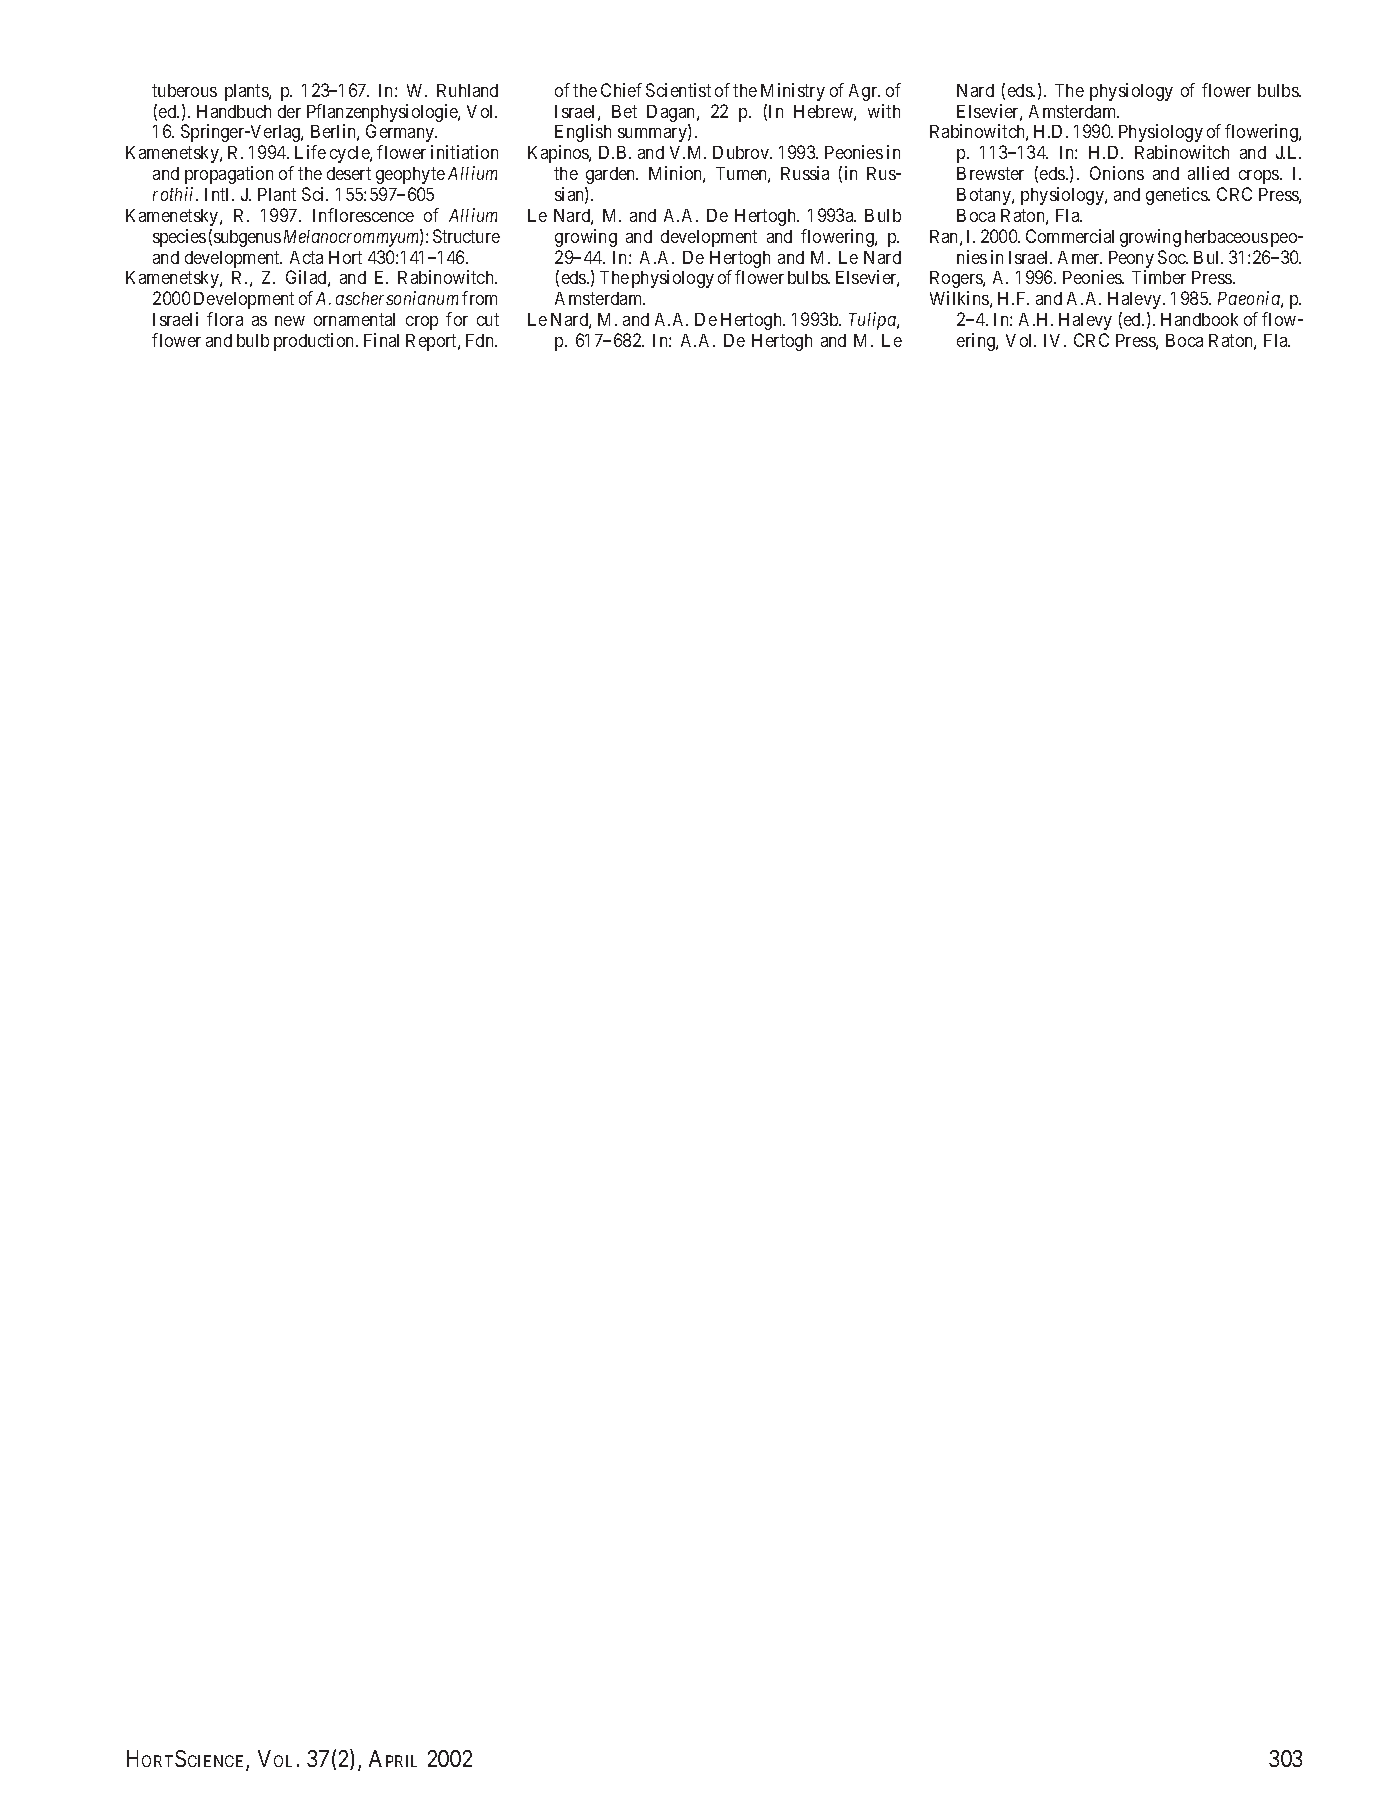 The width and height of the screenshot is (1396, 1813). What do you see at coordinates (1159, 277) in the screenshot?
I see `Timber` at bounding box center [1159, 277].
